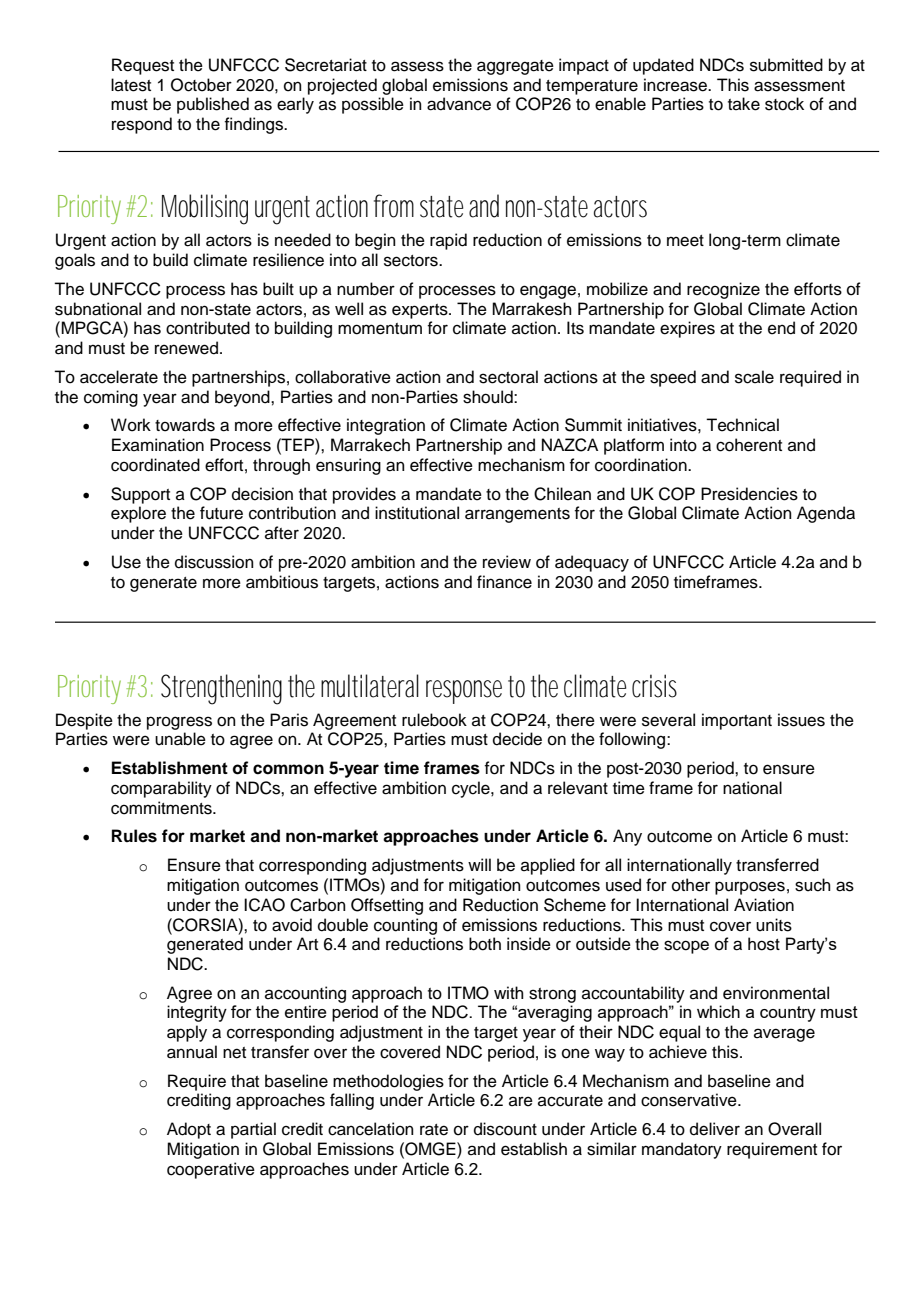  Describe the element at coordinates (505, 1129) in the screenshot. I see `discount` at that location.
